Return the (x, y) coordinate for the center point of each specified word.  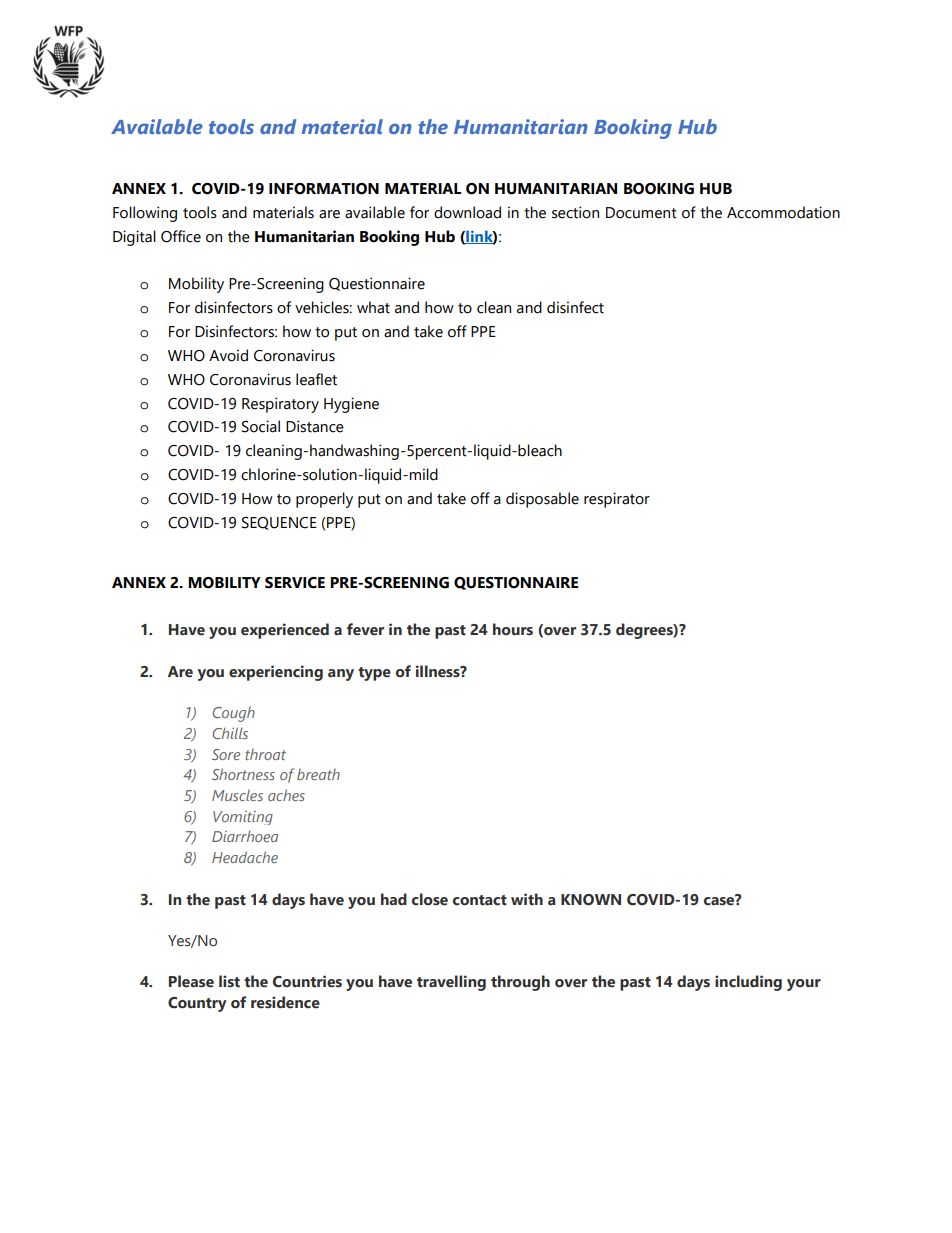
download (467, 212)
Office (181, 236)
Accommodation (783, 212)
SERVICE (295, 583)
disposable (542, 500)
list (229, 981)
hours (513, 629)
